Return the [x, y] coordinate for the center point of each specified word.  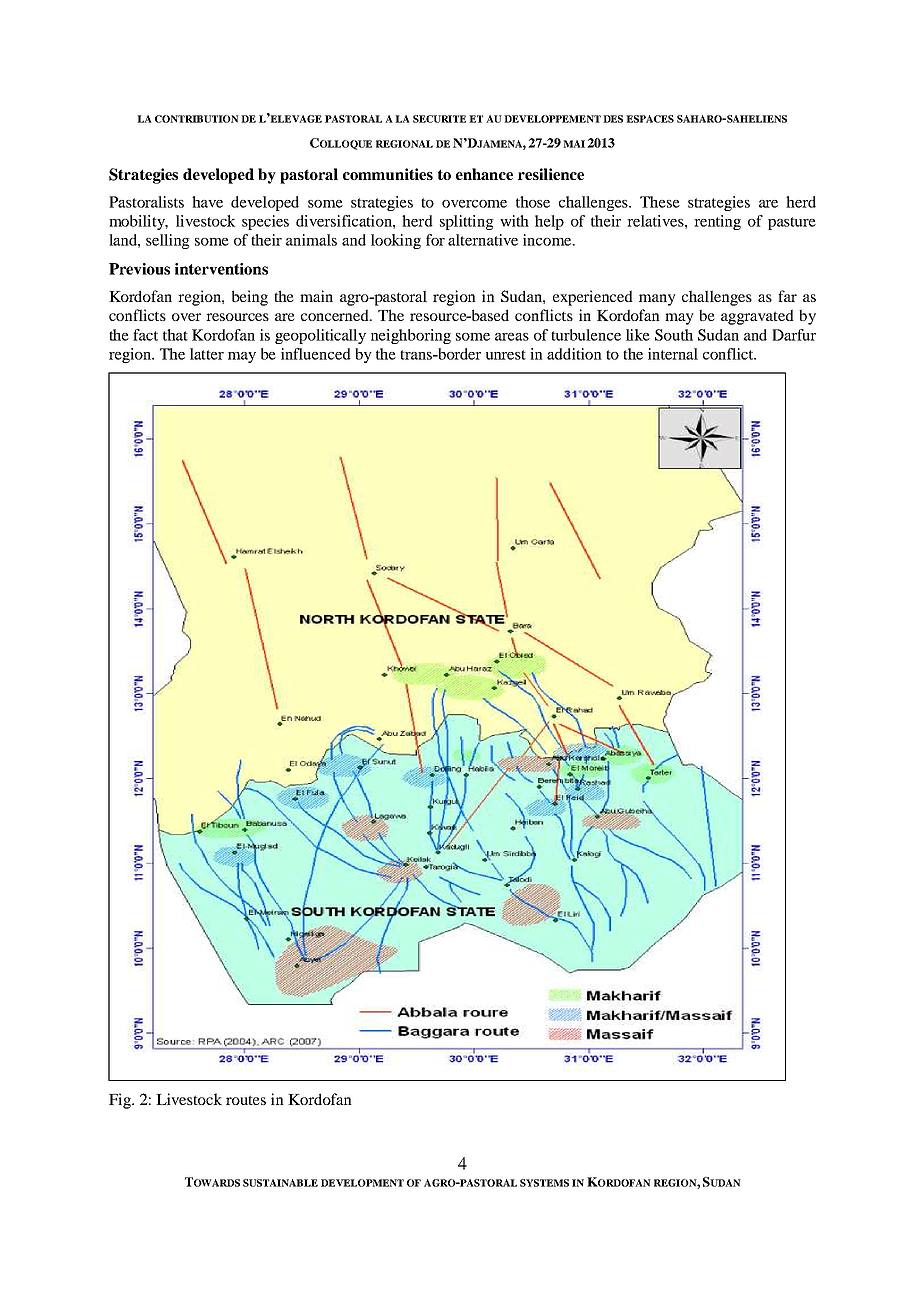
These [660, 202]
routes [246, 1100]
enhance [484, 174]
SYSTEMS [544, 1183]
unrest [506, 355]
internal [673, 354]
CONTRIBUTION [197, 119]
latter [207, 354]
